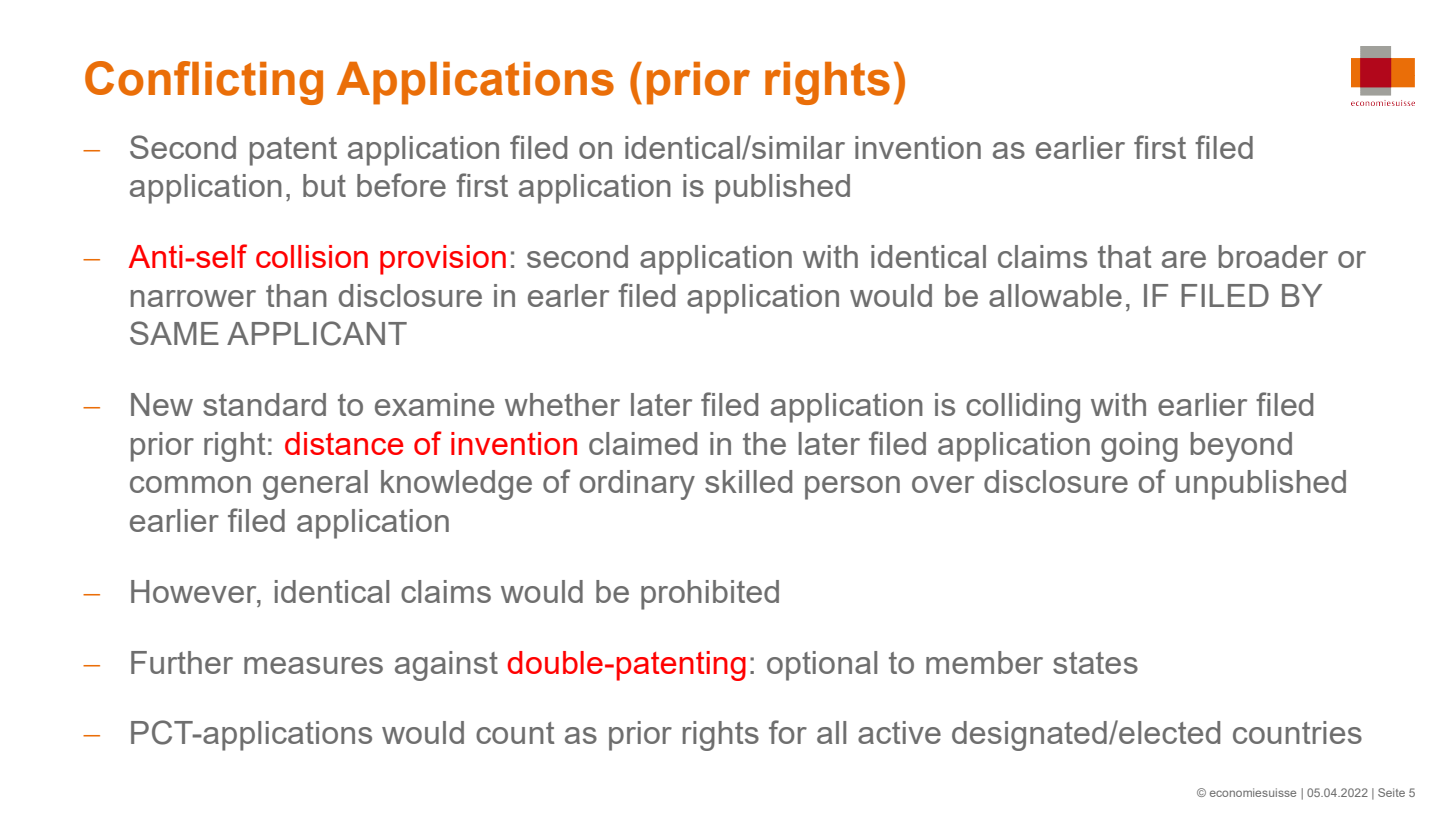 This screenshot has height=816, width=1456. What do you see at coordinates (710, 595) in the screenshot?
I see `prohibited` at bounding box center [710, 595].
